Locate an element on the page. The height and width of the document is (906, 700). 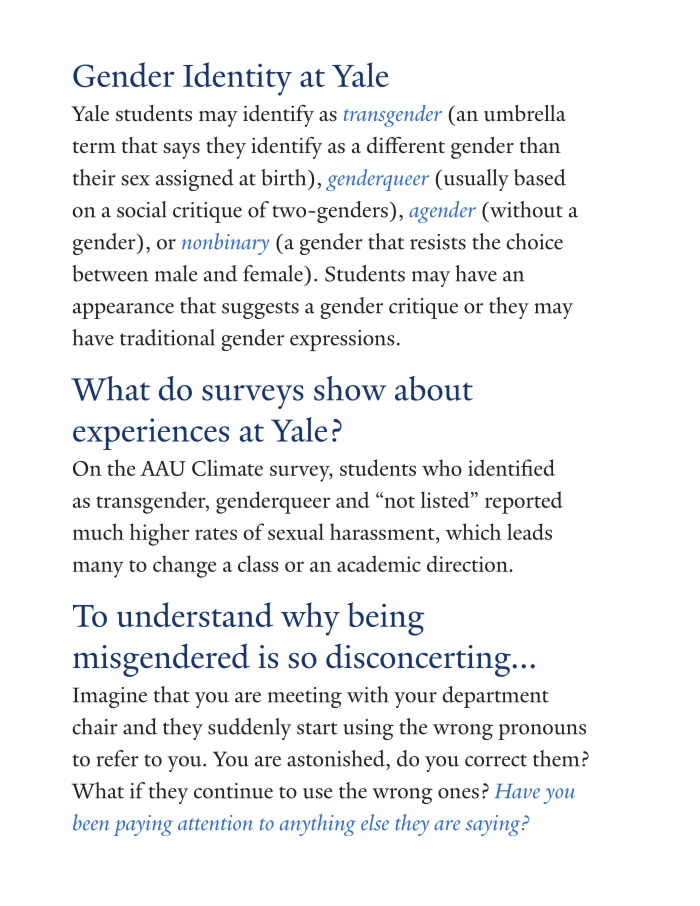
paying is located at coordinates (143, 825).
